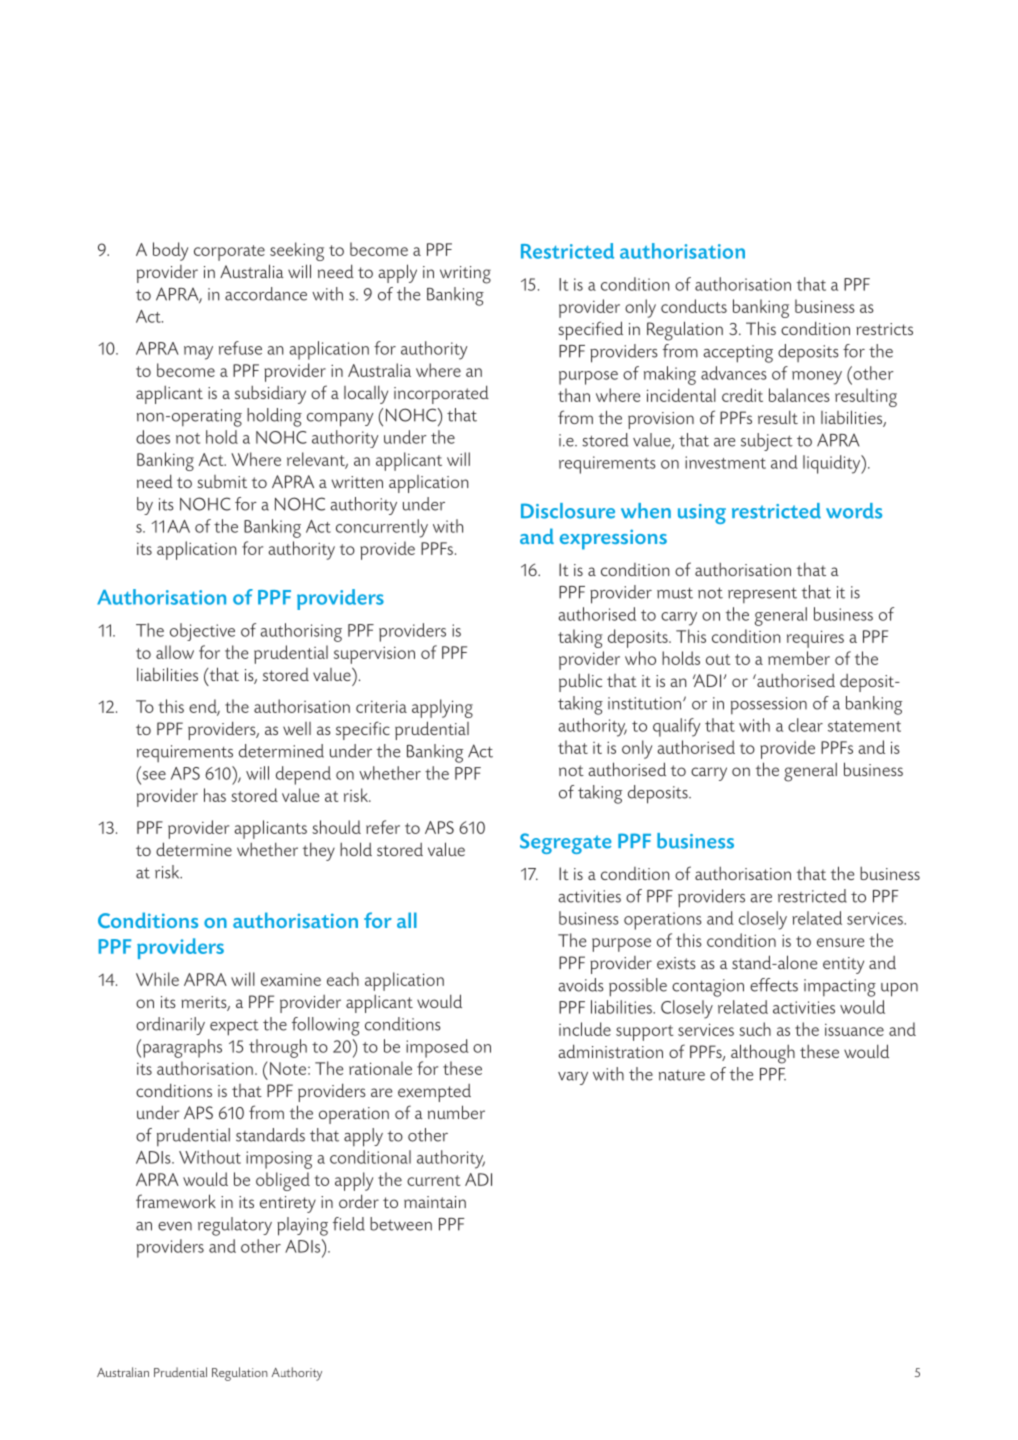  What do you see at coordinates (319, 851) in the screenshot?
I see `they` at bounding box center [319, 851].
